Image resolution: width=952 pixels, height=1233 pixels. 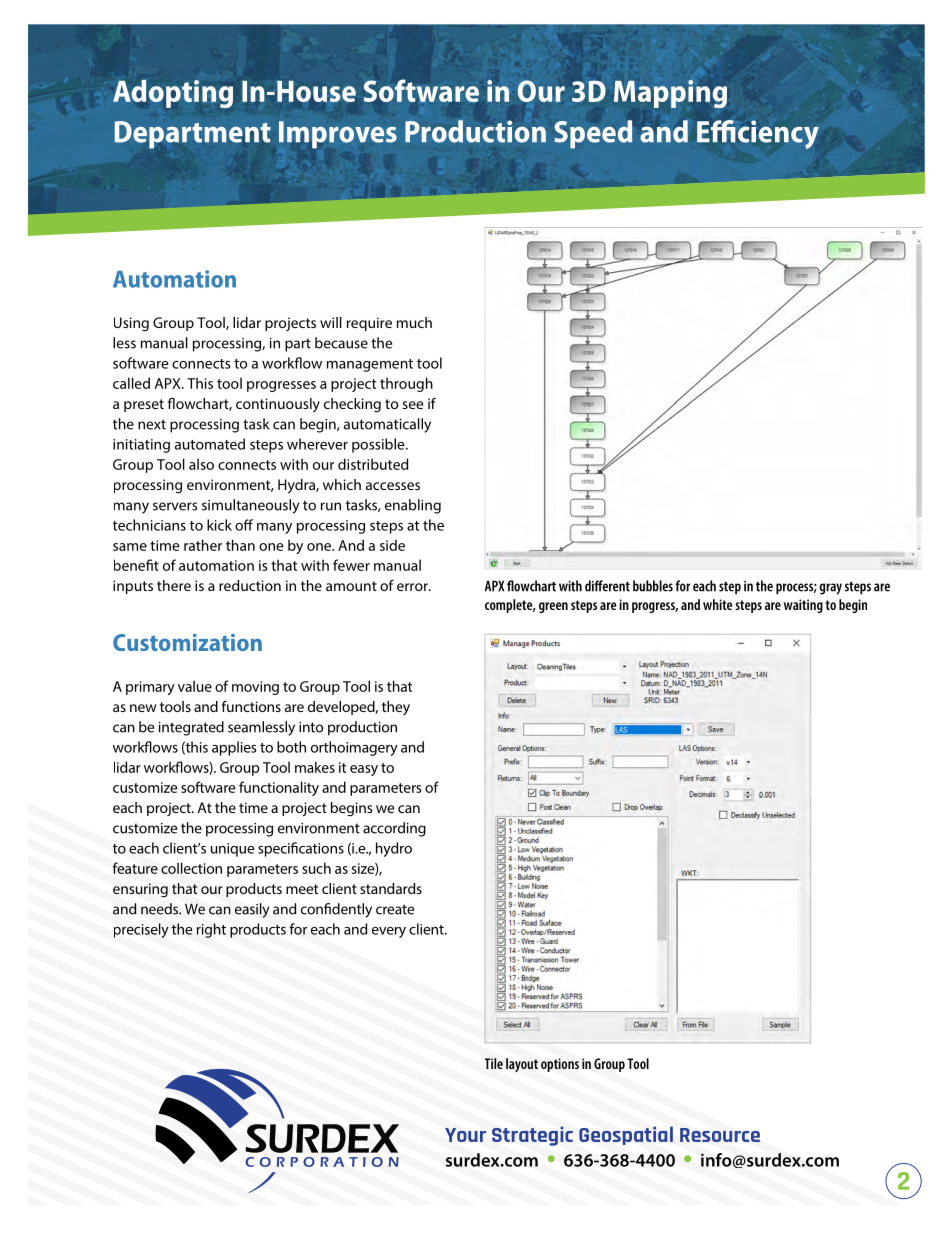 What do you see at coordinates (173, 94) in the screenshot?
I see `Adopting` at bounding box center [173, 94].
